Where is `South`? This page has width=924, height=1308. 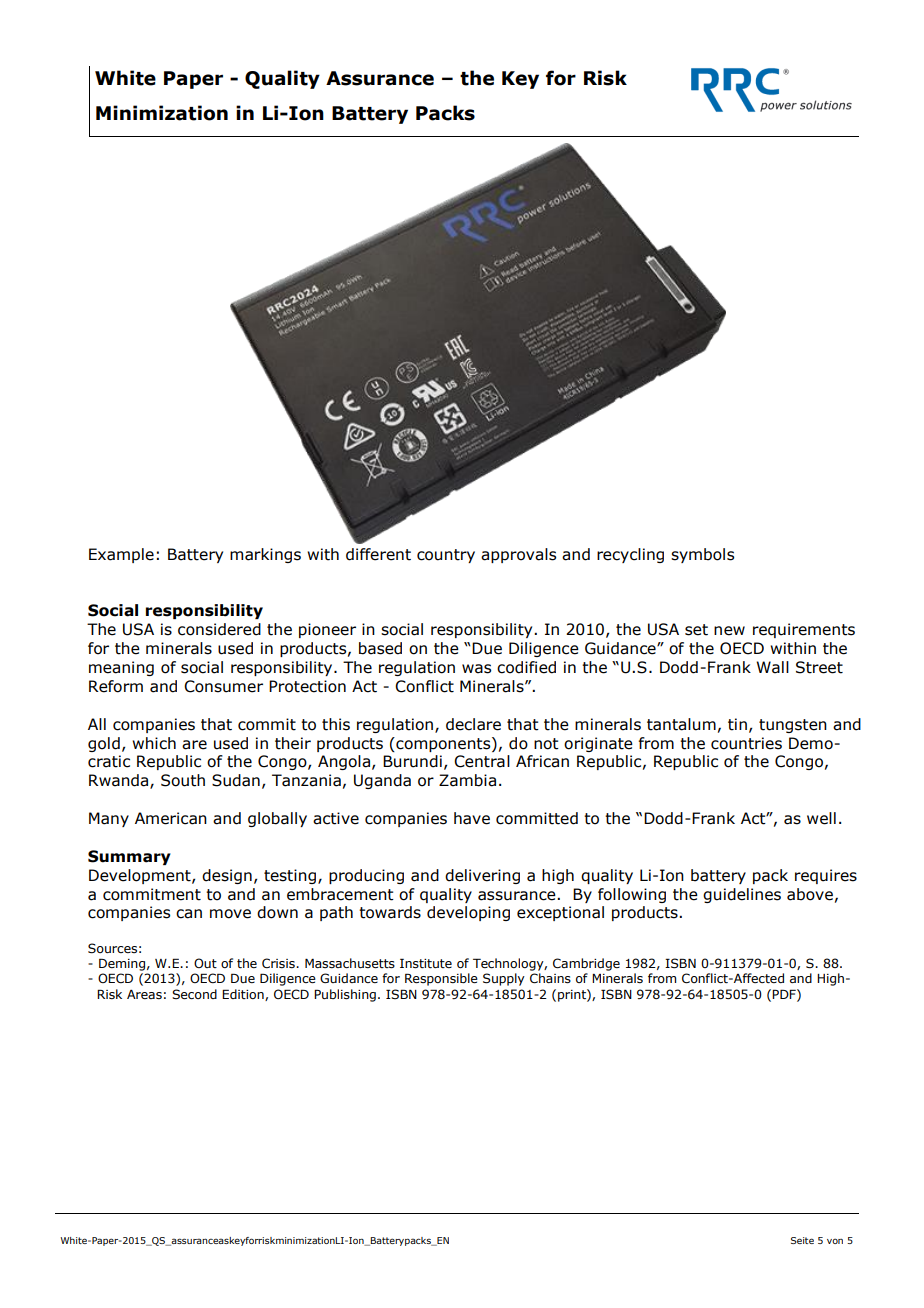
South is located at coordinates (183, 780).
